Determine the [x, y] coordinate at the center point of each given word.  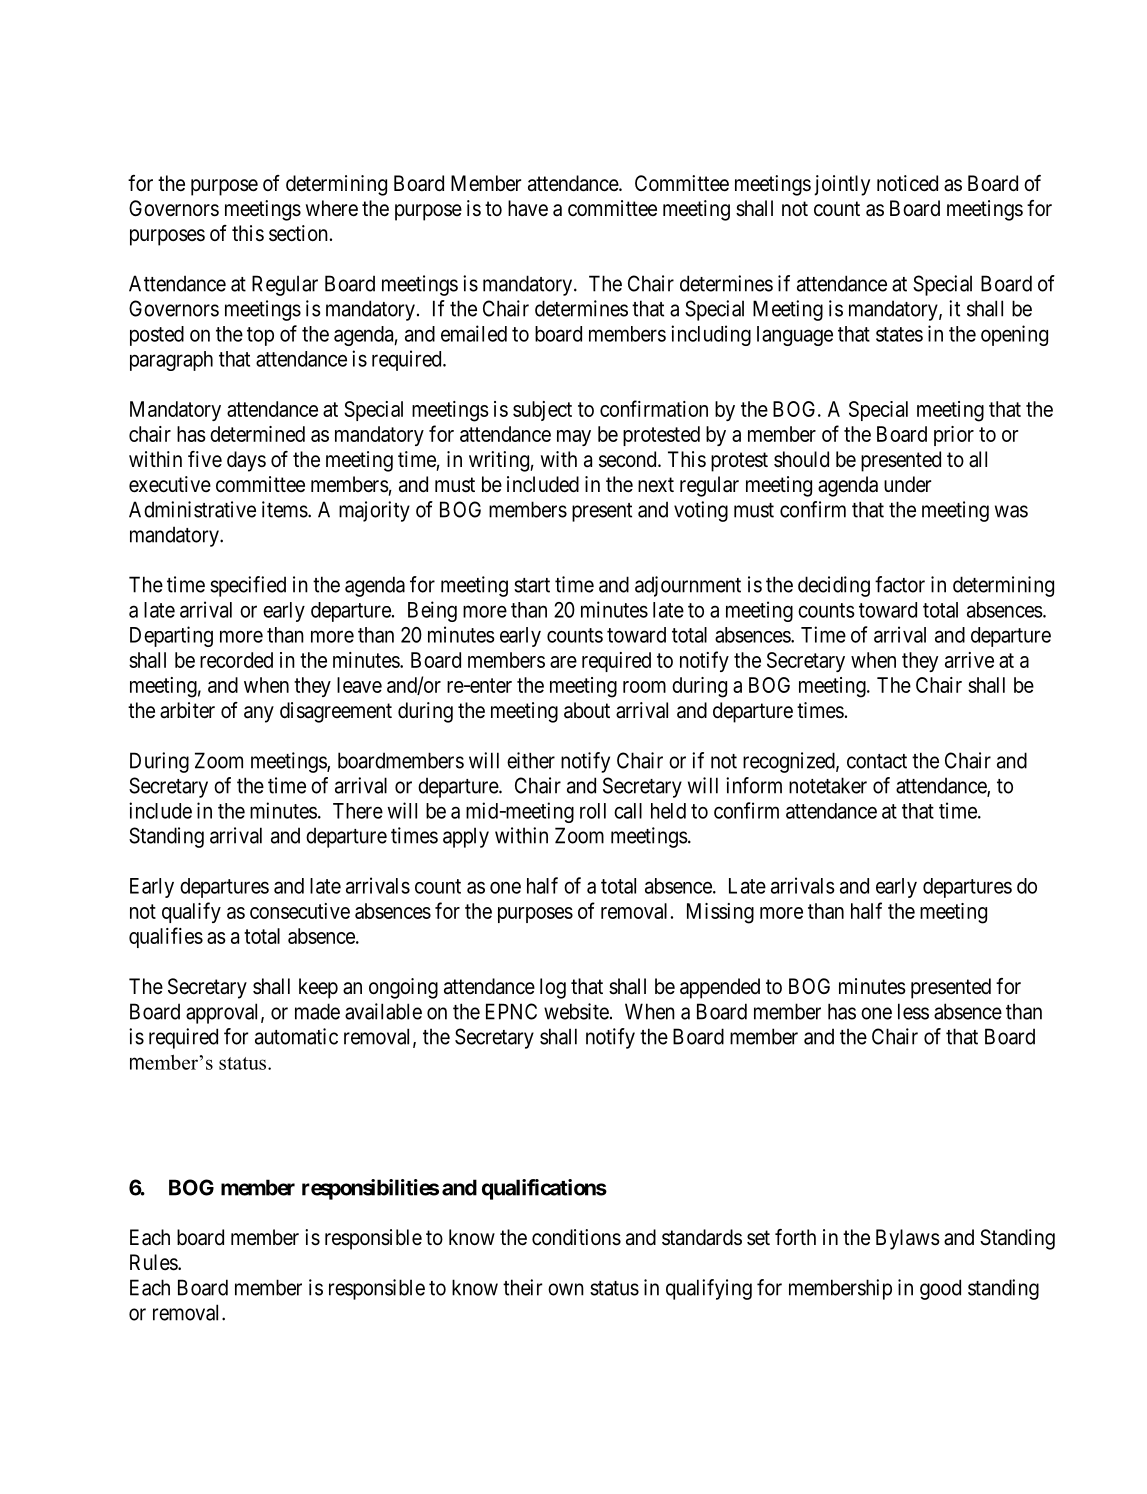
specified [248, 586]
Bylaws [908, 1239]
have [528, 208]
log [553, 988]
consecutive [300, 911]
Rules [154, 1262]
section [298, 233]
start [532, 585]
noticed [907, 183]
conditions [576, 1237]
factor [900, 584]
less [913, 1011]
